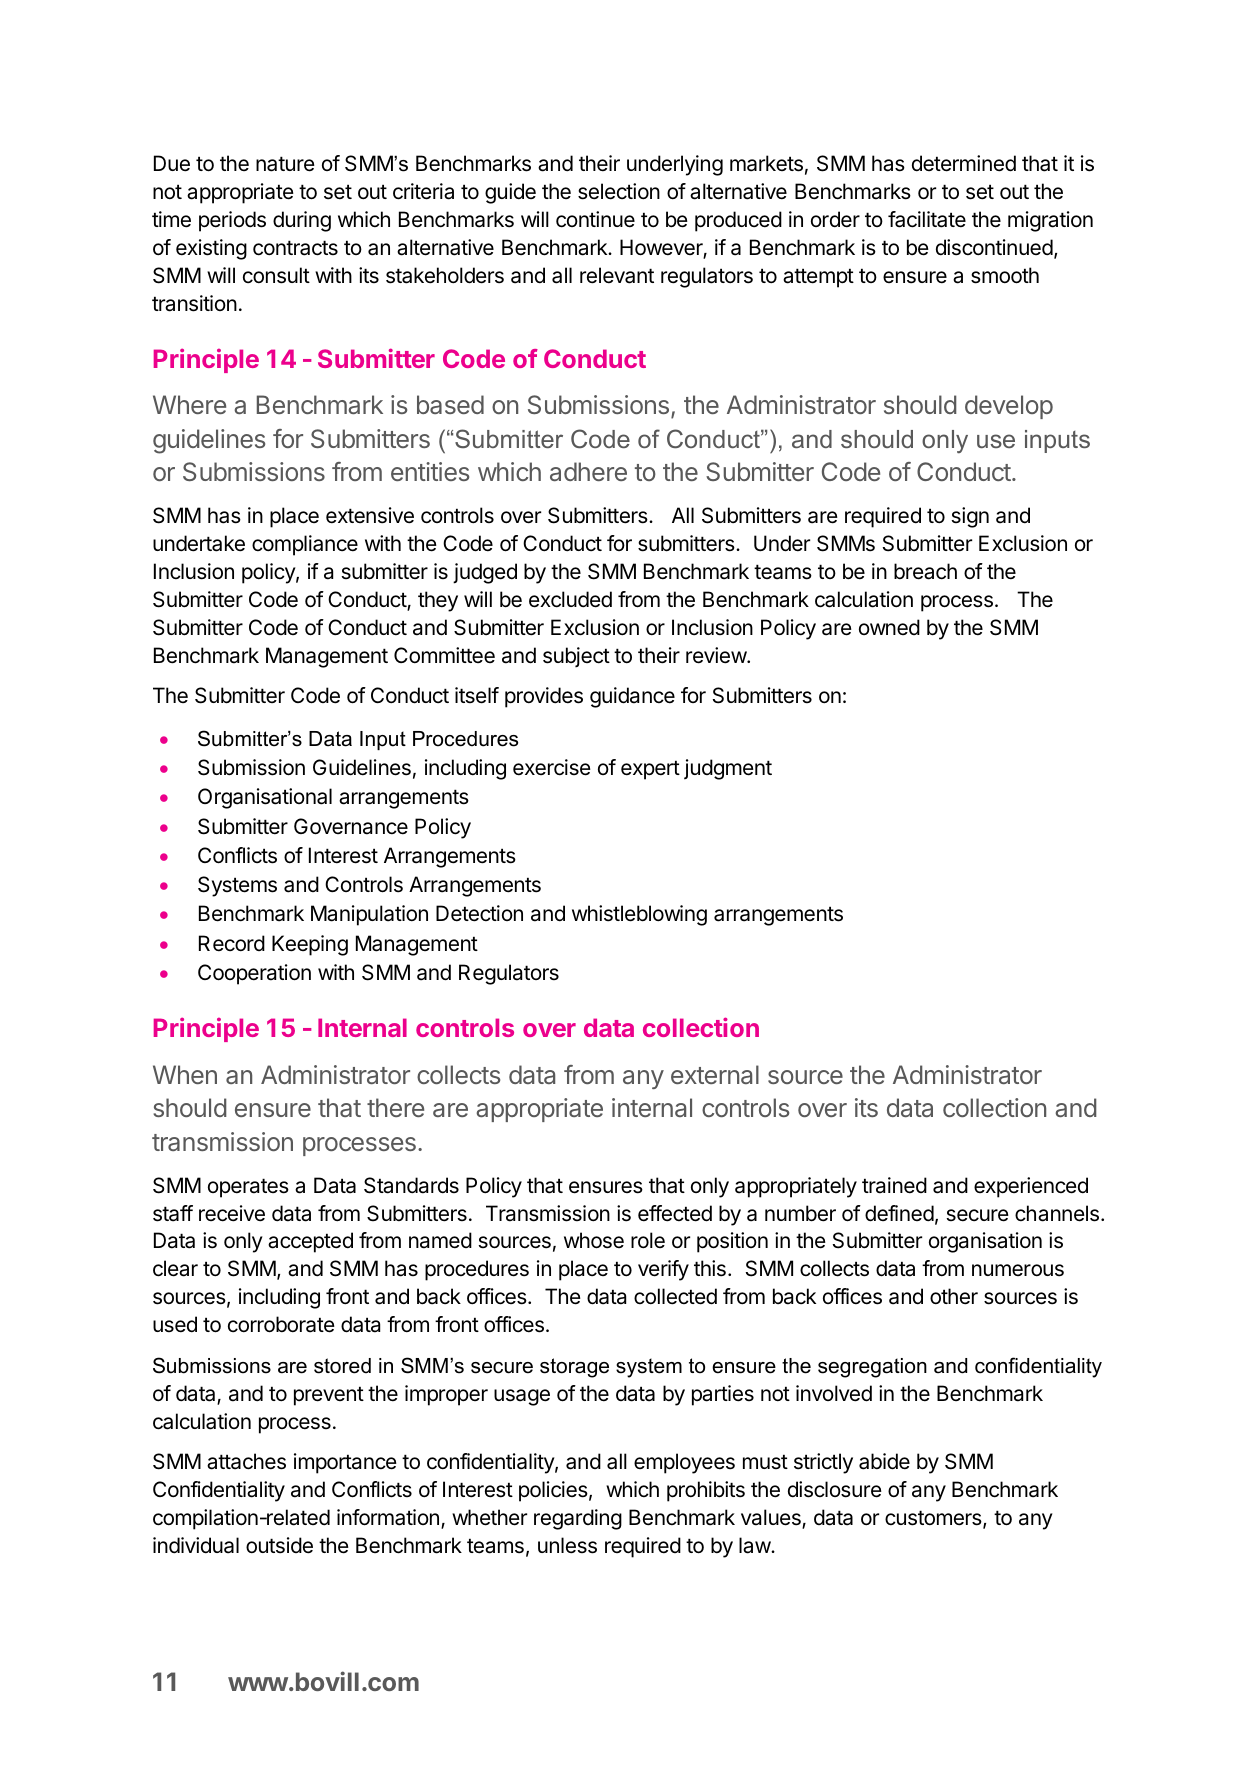 The height and width of the screenshot is (1777, 1258). What do you see at coordinates (889, 627) in the screenshot?
I see `owned` at bounding box center [889, 627].
